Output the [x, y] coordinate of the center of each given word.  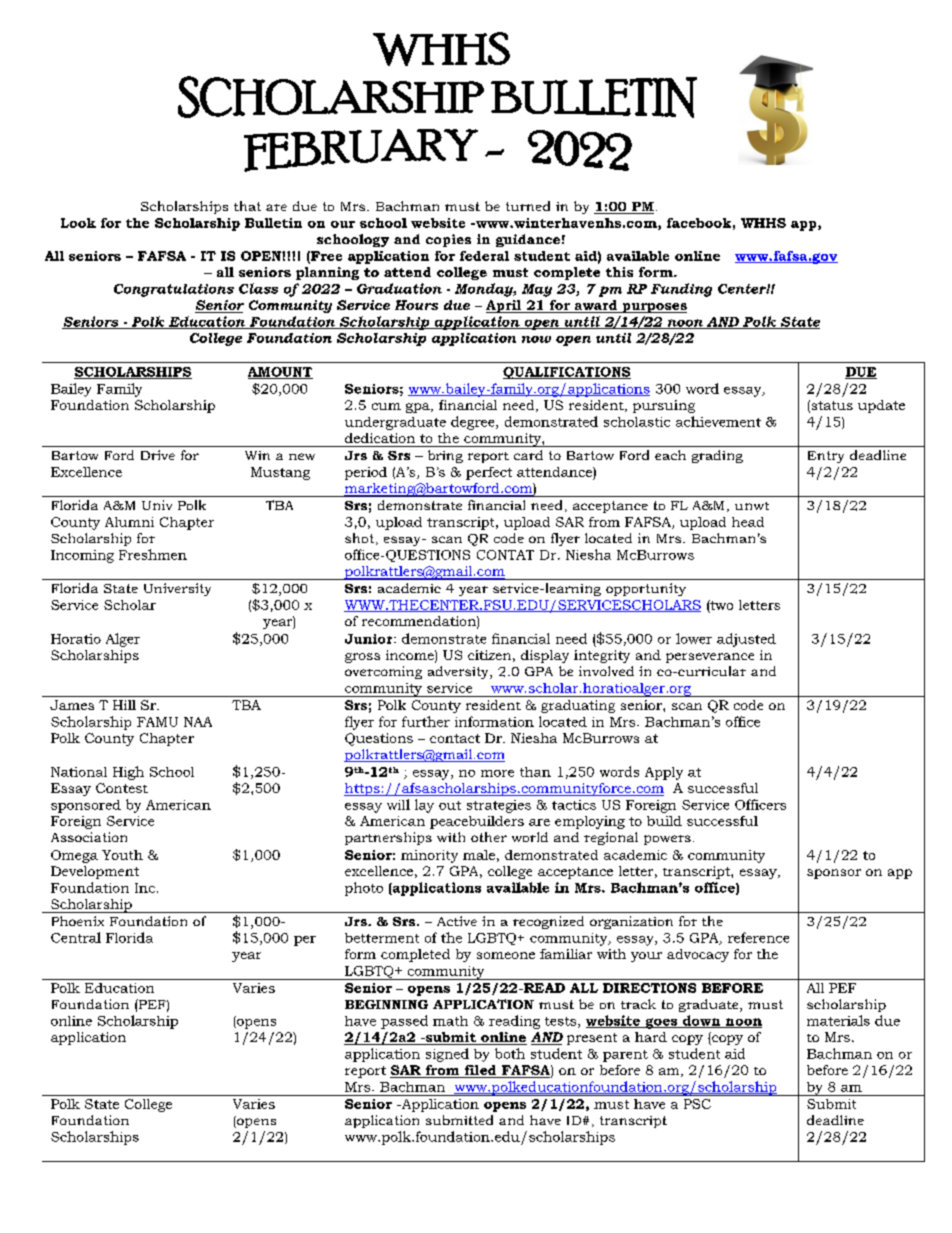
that [247, 206]
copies [448, 240]
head [748, 522]
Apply [664, 773]
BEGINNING [386, 1004]
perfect [489, 473]
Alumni [129, 522]
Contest [122, 788]
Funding [681, 290]
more [497, 773]
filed [481, 1071]
